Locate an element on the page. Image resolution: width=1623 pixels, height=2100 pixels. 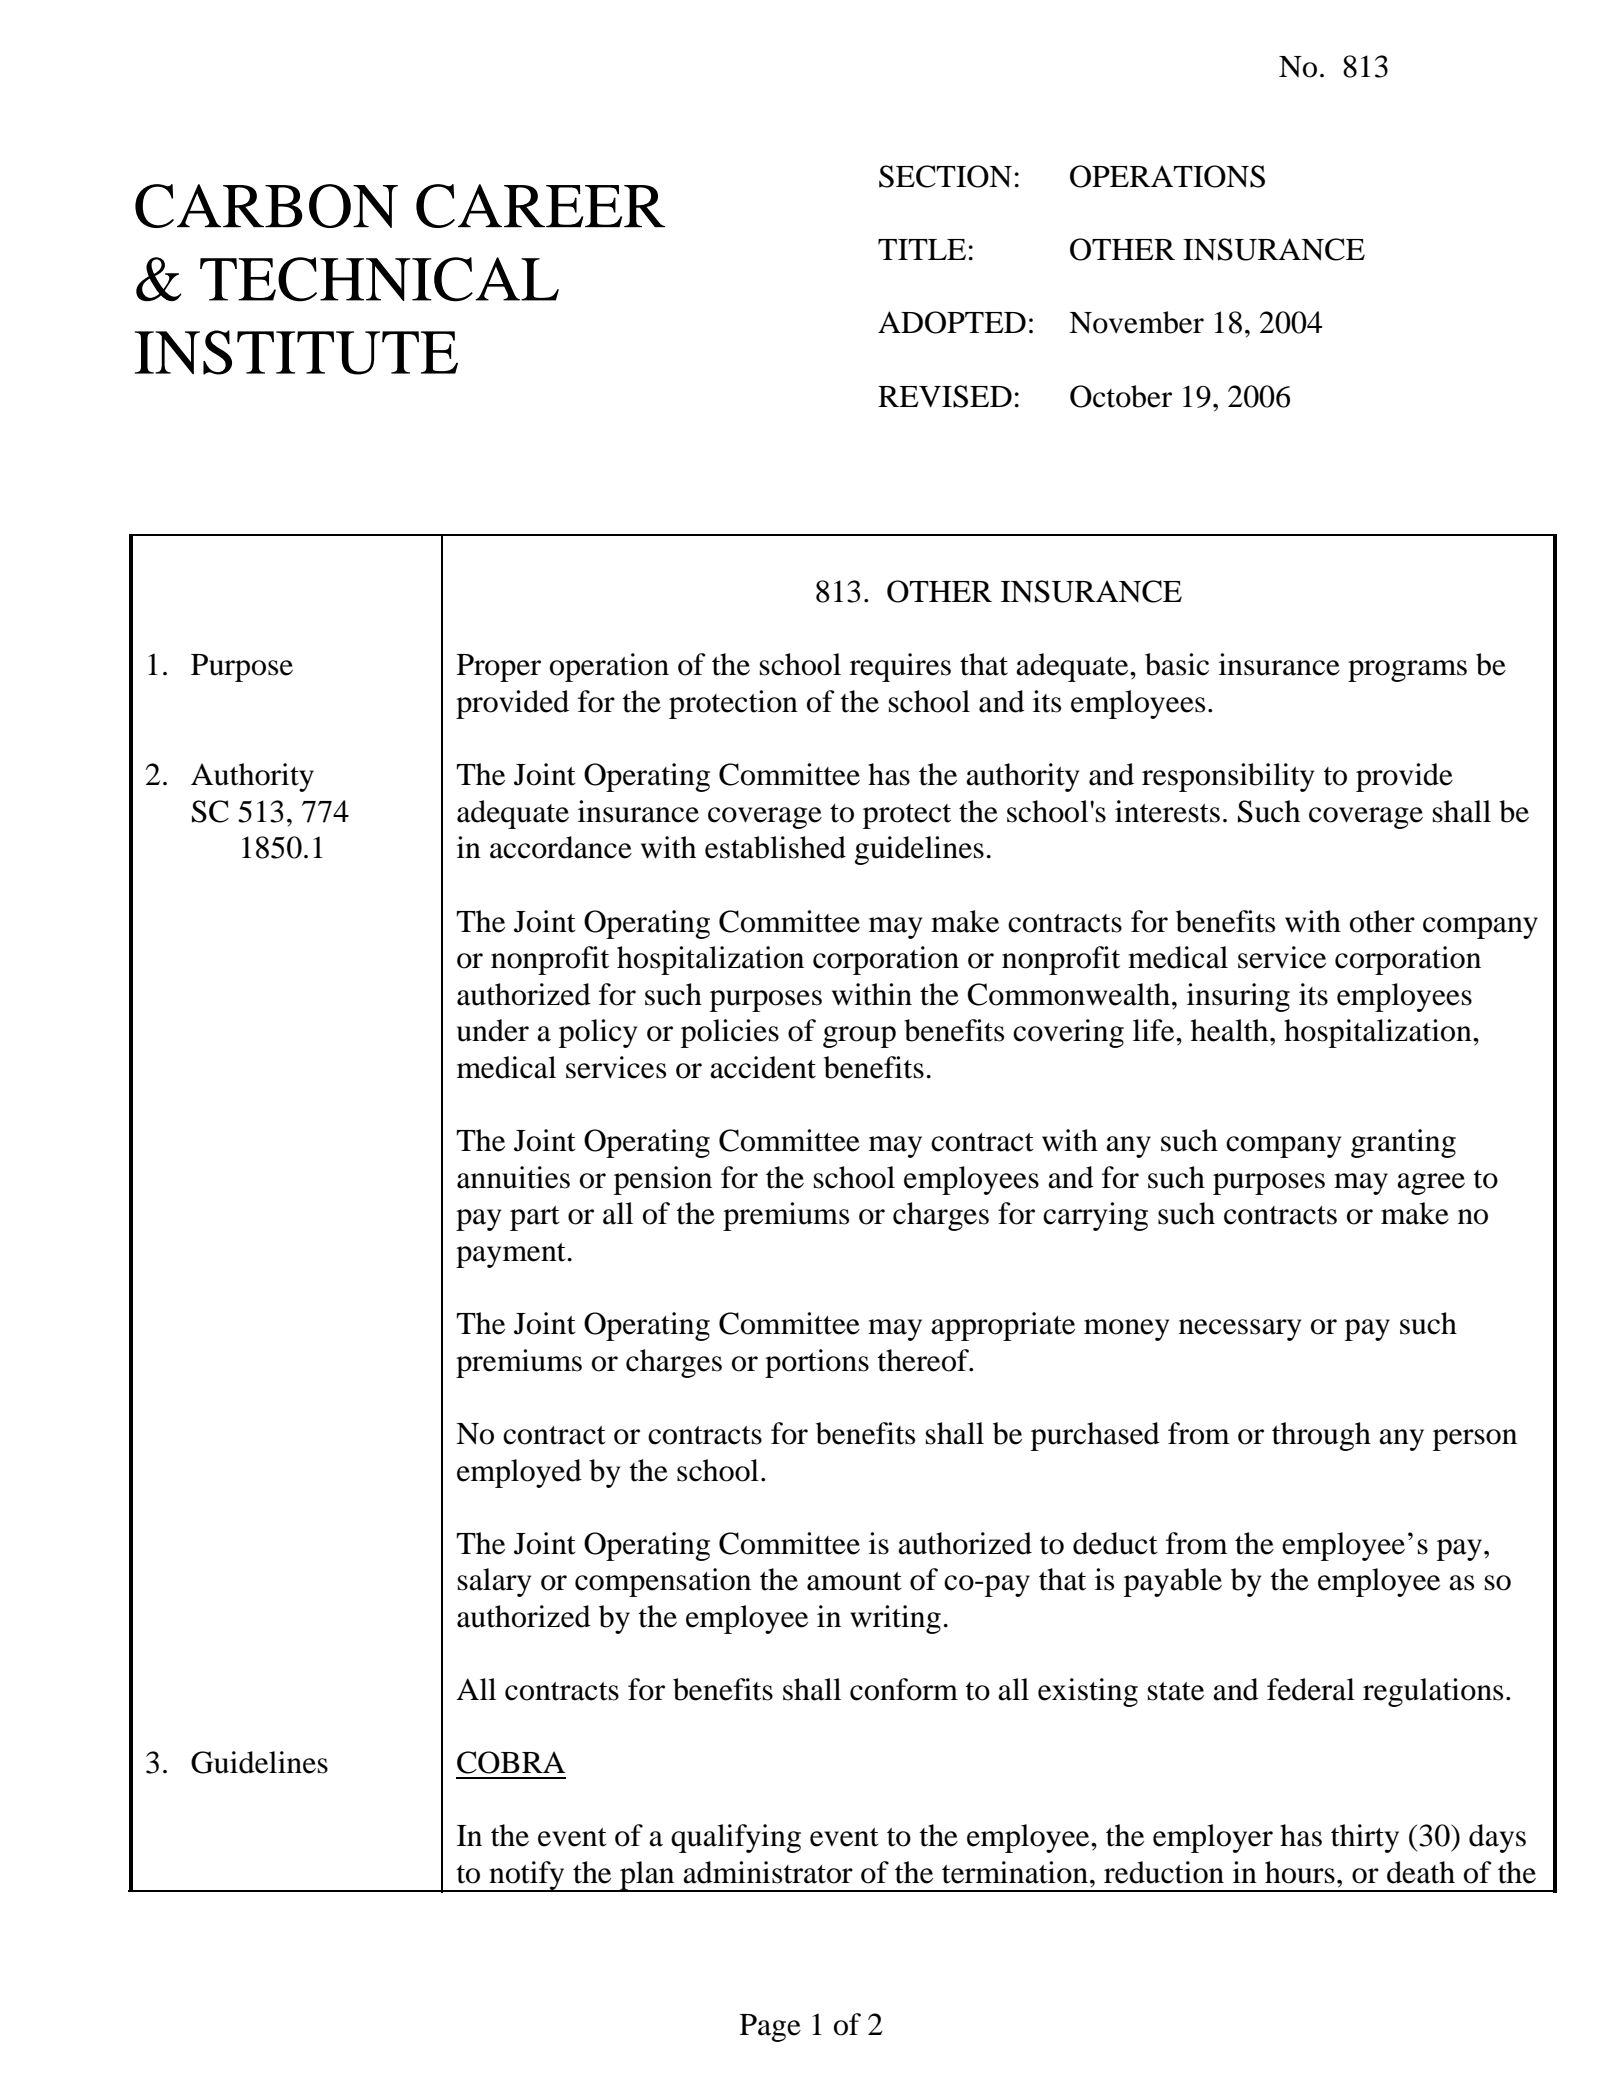
salary is located at coordinates (494, 1582).
